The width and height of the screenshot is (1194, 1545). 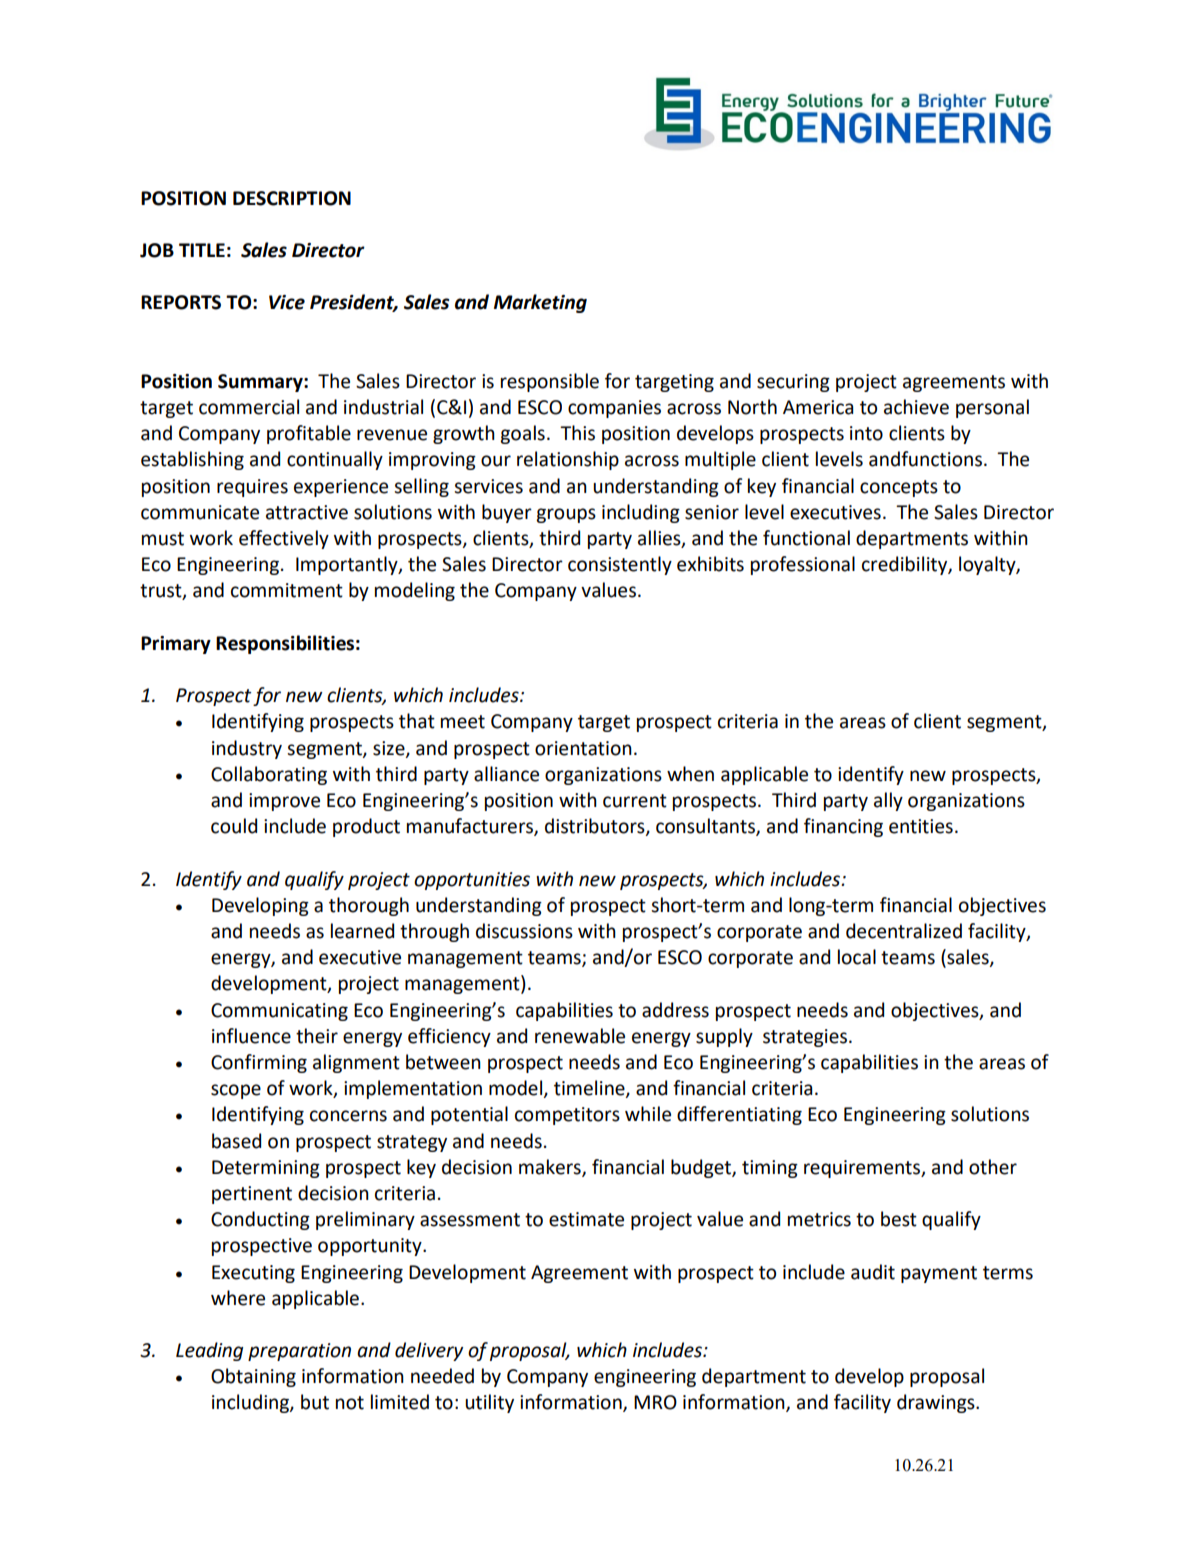 I want to click on orientation, so click(x=583, y=748).
